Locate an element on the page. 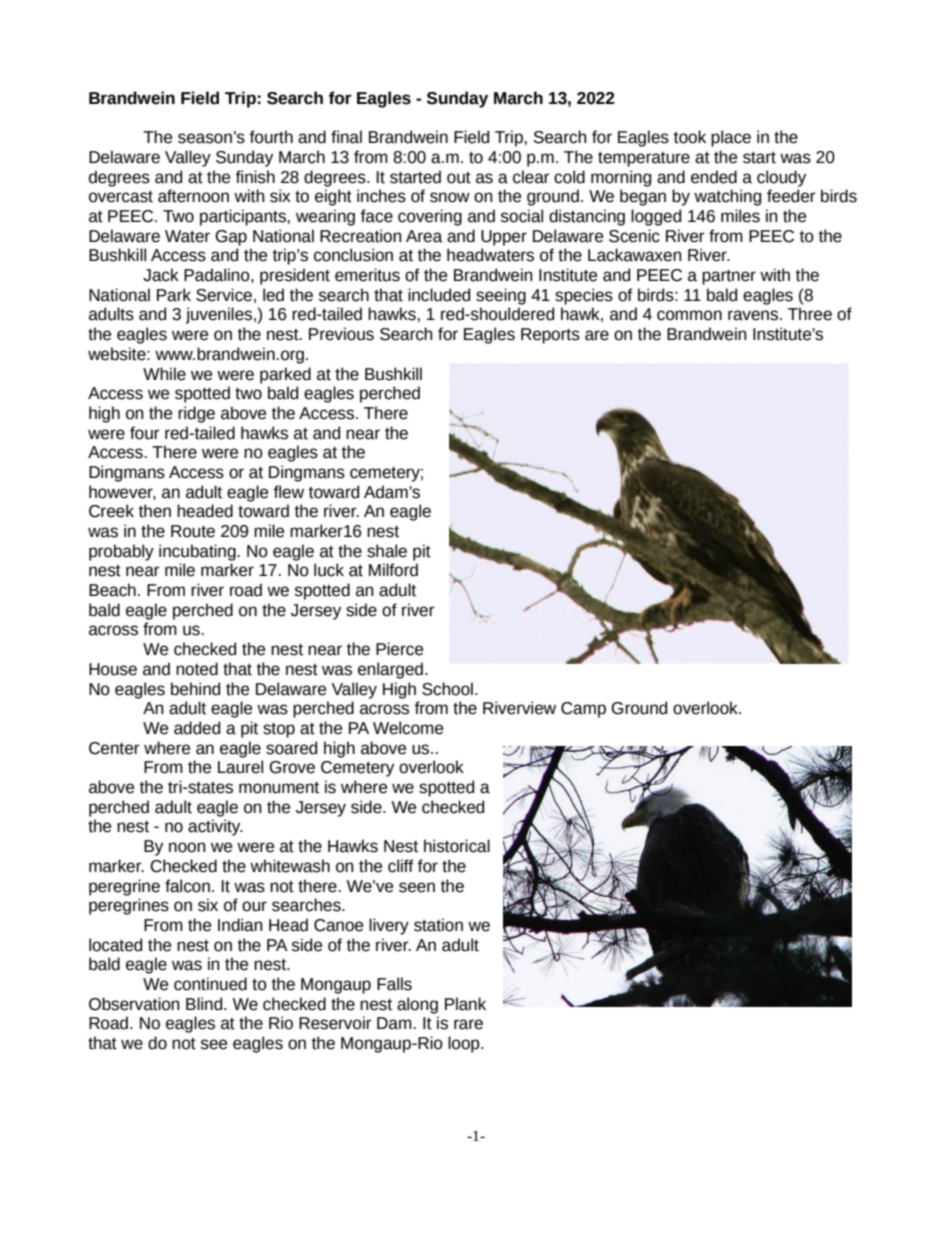 The width and height of the image is (952, 1233). common is located at coordinates (689, 315).
